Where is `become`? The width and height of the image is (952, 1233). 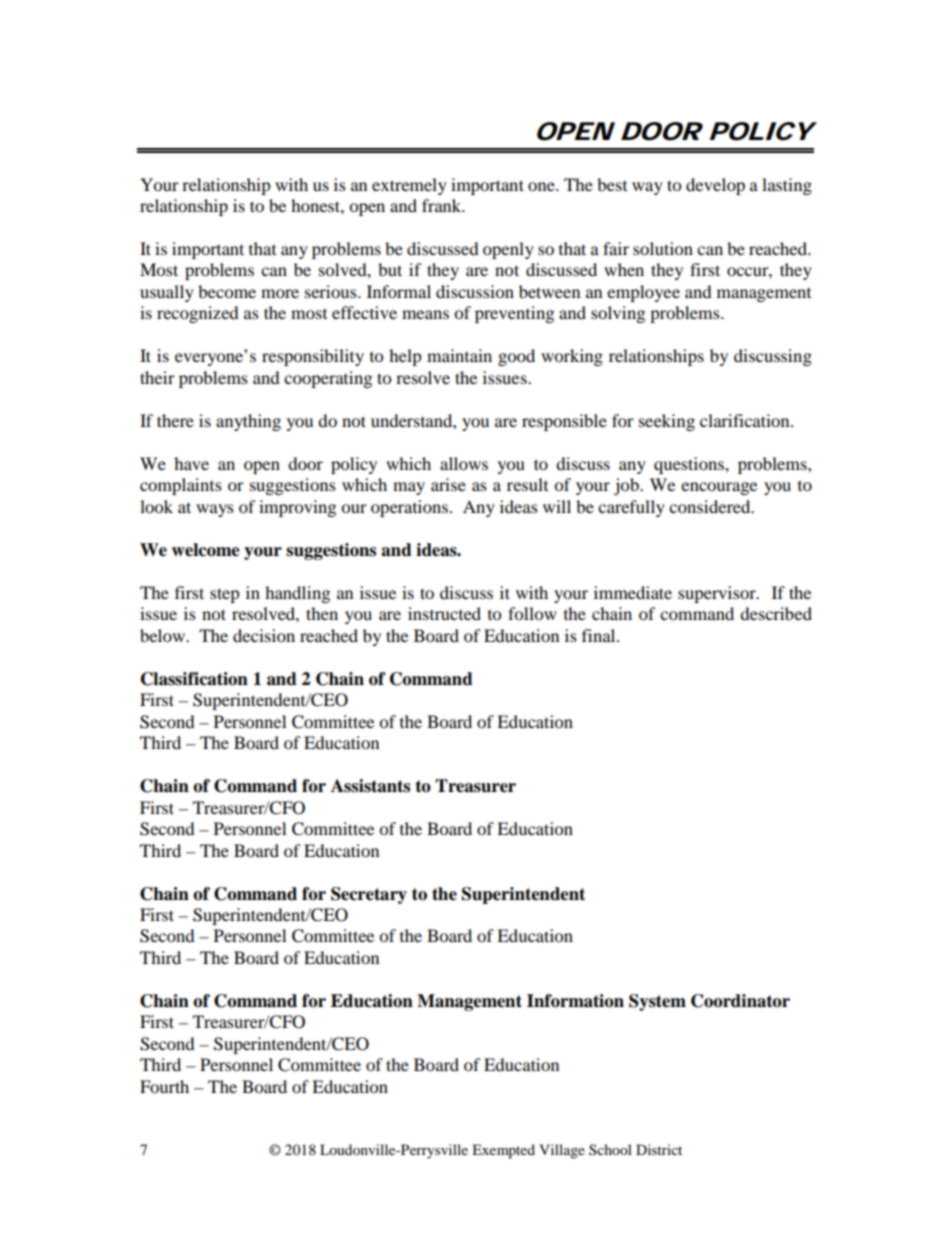 become is located at coordinates (227, 291).
